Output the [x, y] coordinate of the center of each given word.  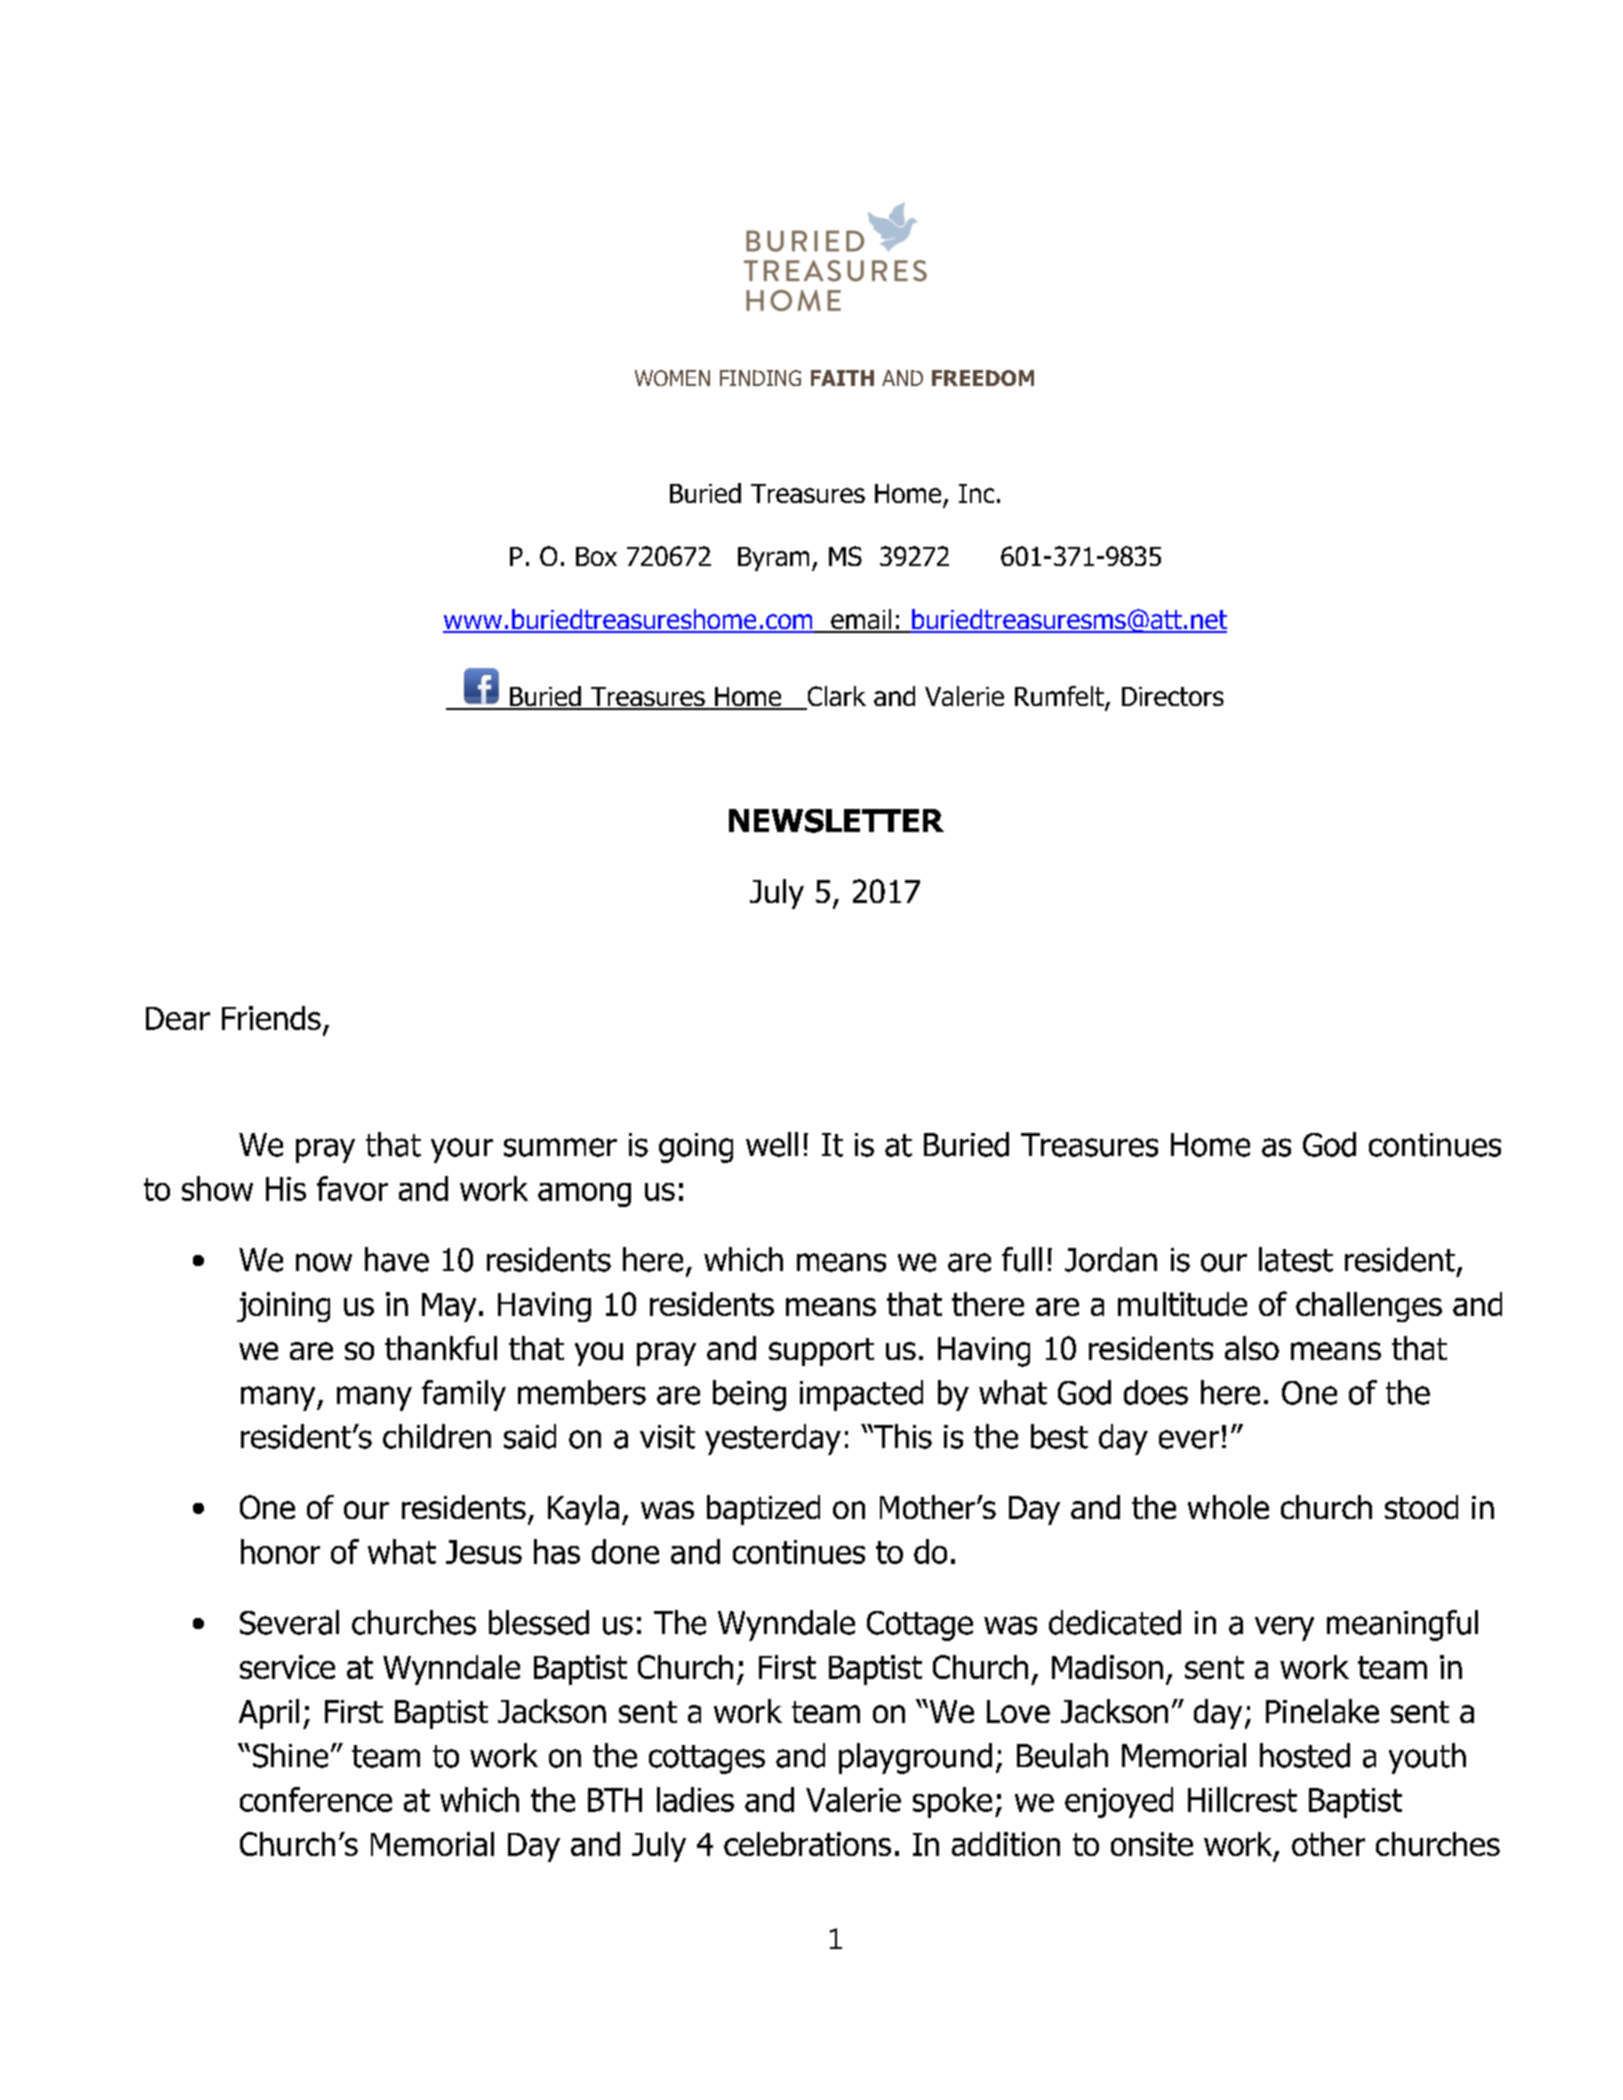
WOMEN [672, 378]
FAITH [842, 378]
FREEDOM [983, 378]
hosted [1305, 1755]
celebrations [807, 1844]
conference [316, 1799]
